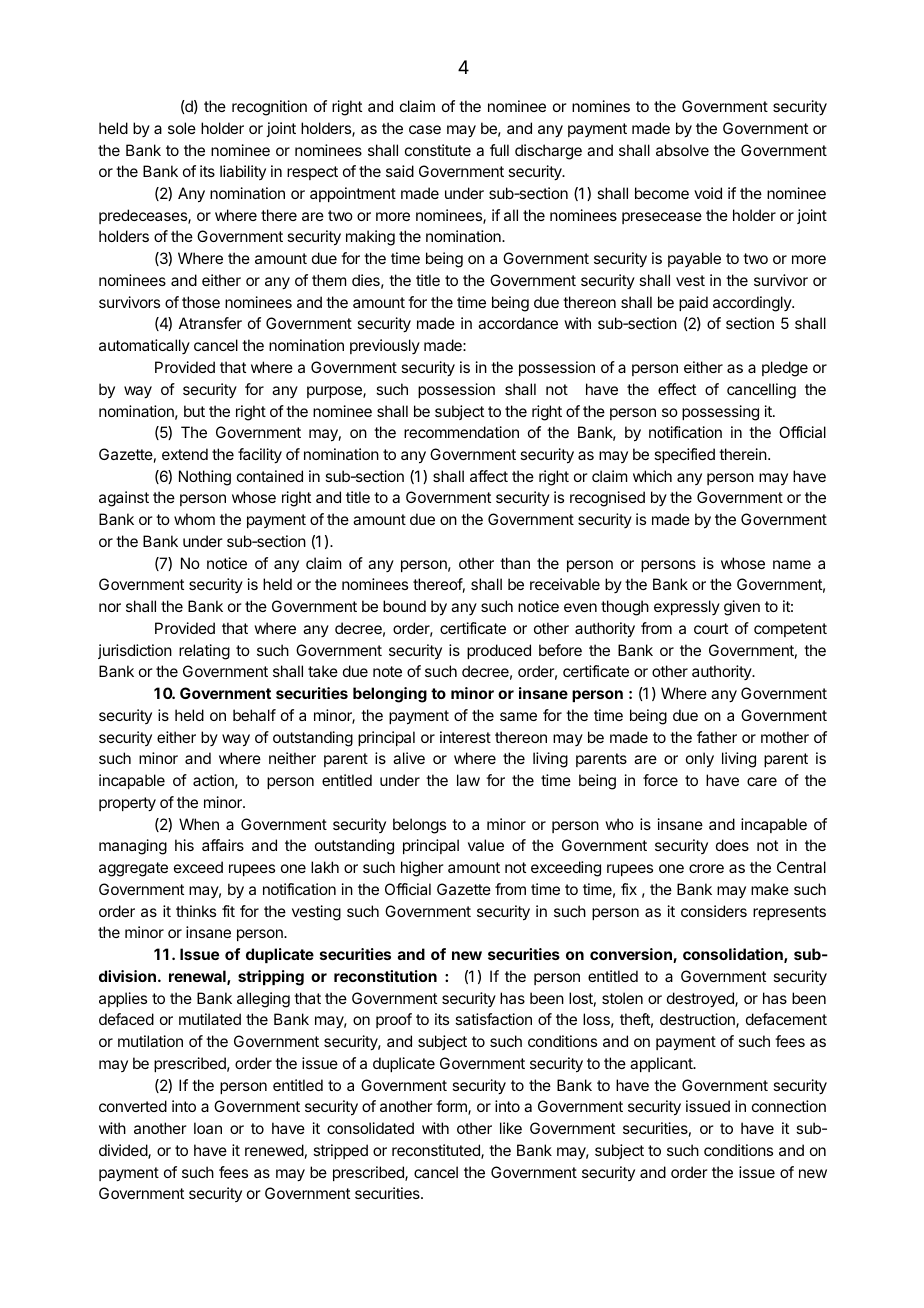  I want to click on possessing, so click(720, 413).
